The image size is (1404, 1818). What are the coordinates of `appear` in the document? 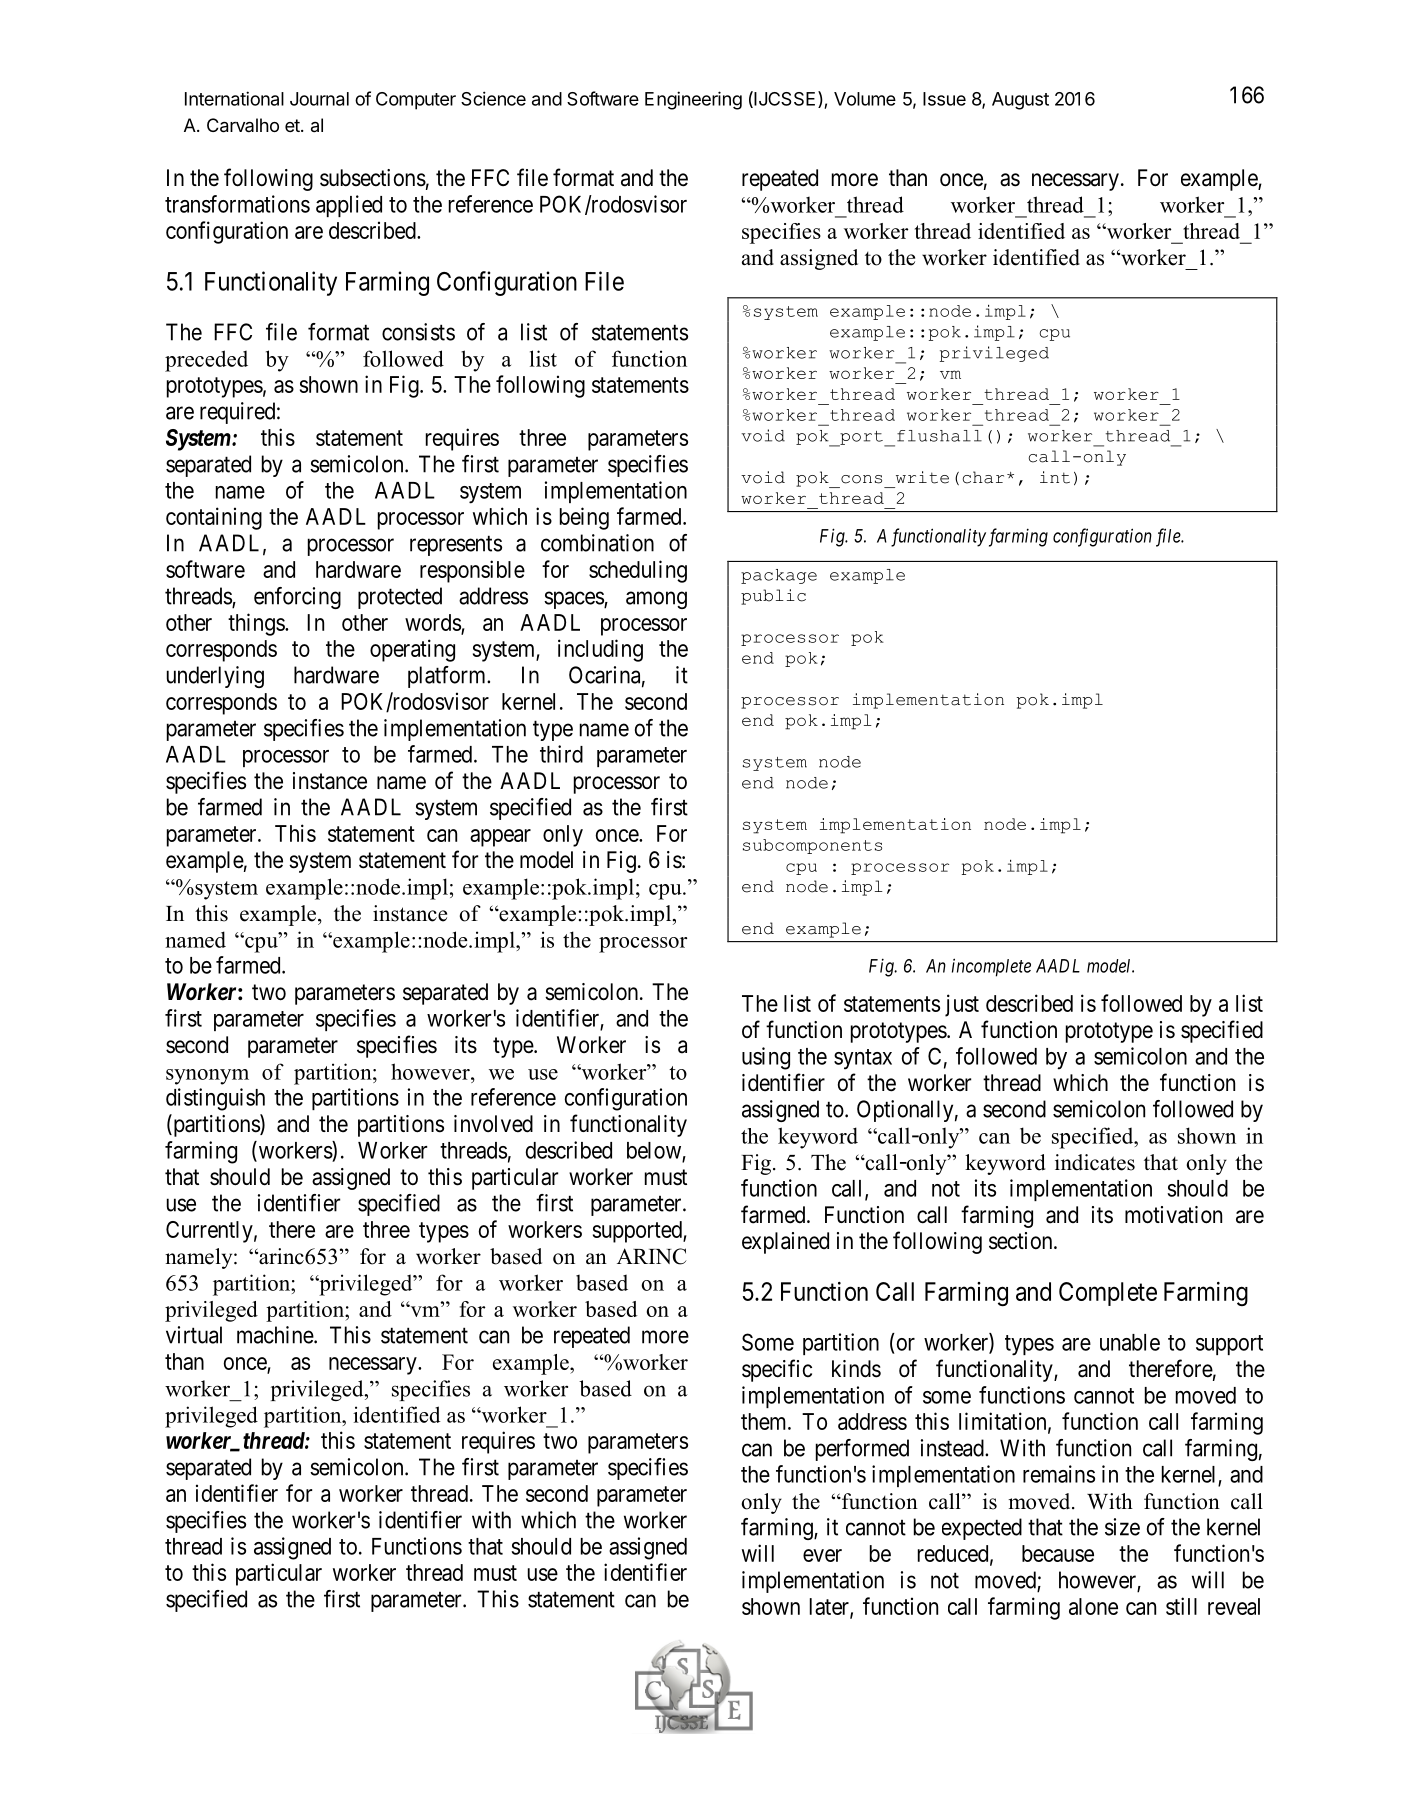 It's located at (500, 838).
